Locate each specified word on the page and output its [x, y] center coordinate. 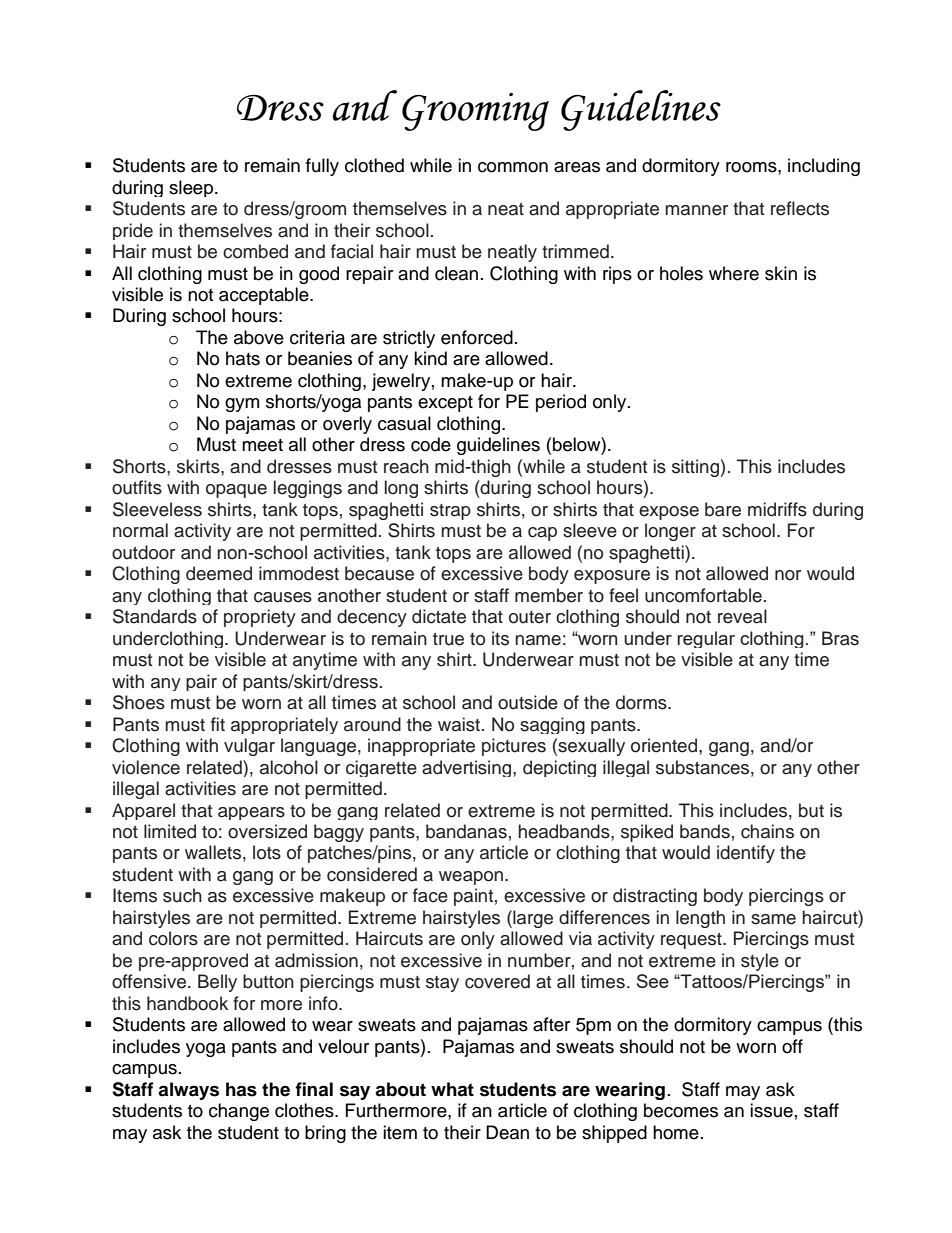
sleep [192, 188]
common [513, 167]
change [239, 1112]
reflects [800, 208]
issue [771, 1110]
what [452, 1089]
